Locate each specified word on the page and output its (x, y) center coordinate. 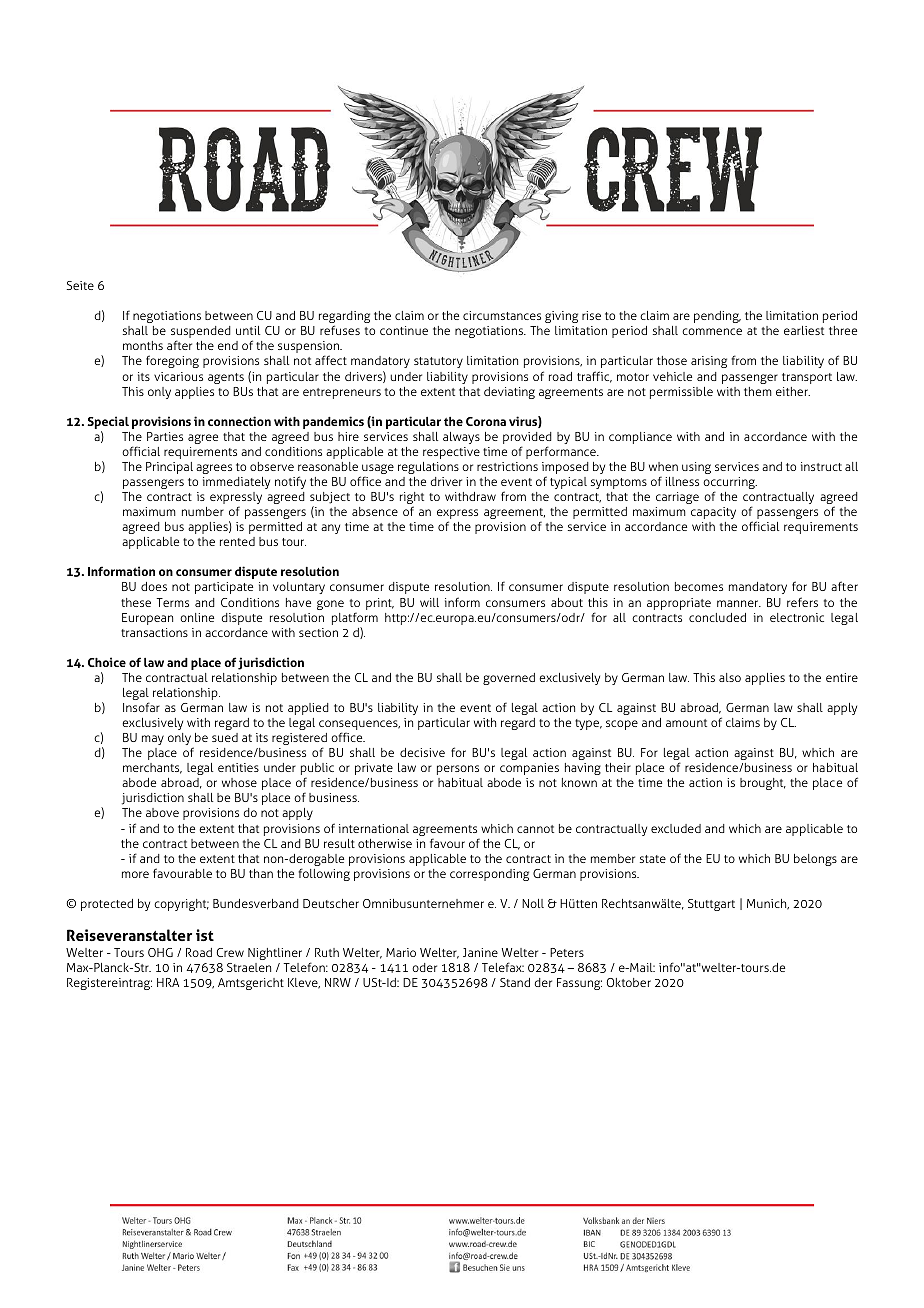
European (147, 619)
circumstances (502, 315)
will (429, 602)
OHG (160, 952)
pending (717, 317)
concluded (717, 617)
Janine (480, 952)
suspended (201, 333)
